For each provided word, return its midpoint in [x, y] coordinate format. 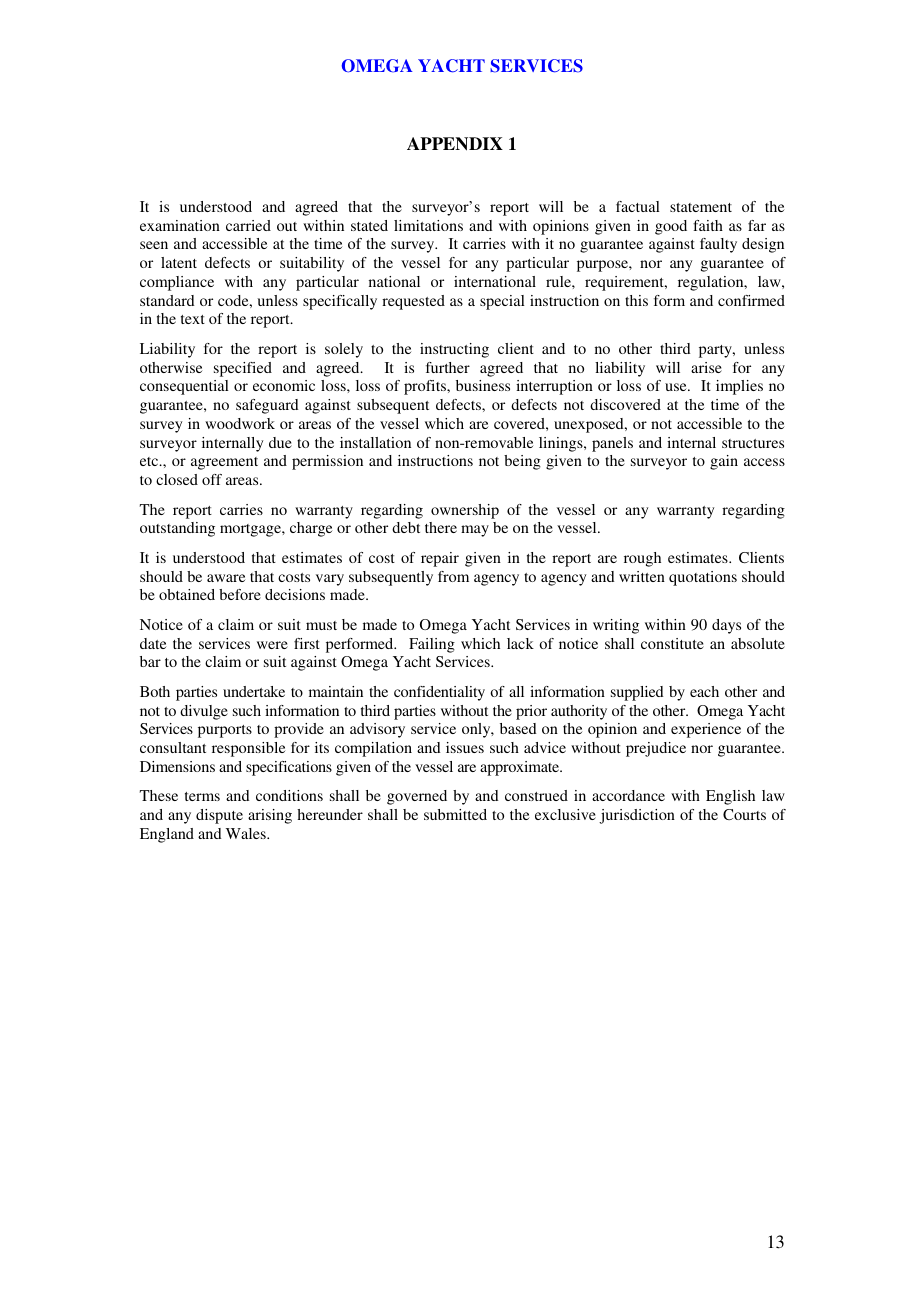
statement [701, 207]
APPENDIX [455, 144]
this [636, 300]
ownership [465, 511]
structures [753, 443]
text [193, 319]
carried [248, 225]
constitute [672, 643]
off [212, 479]
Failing [432, 645]
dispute [219, 816]
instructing [454, 350]
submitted [455, 814]
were [272, 645]
